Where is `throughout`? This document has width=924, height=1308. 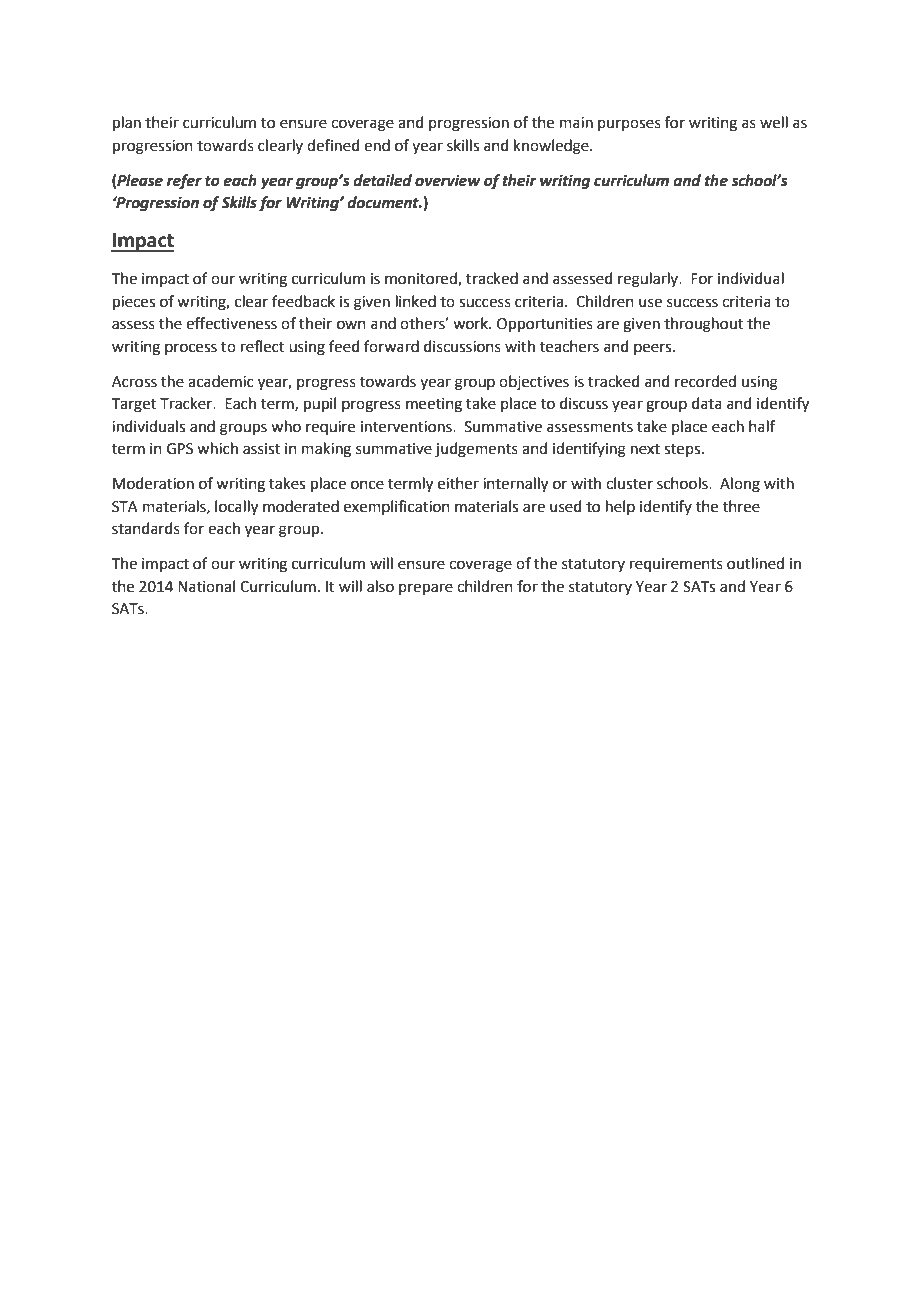
throughout is located at coordinates (703, 325).
